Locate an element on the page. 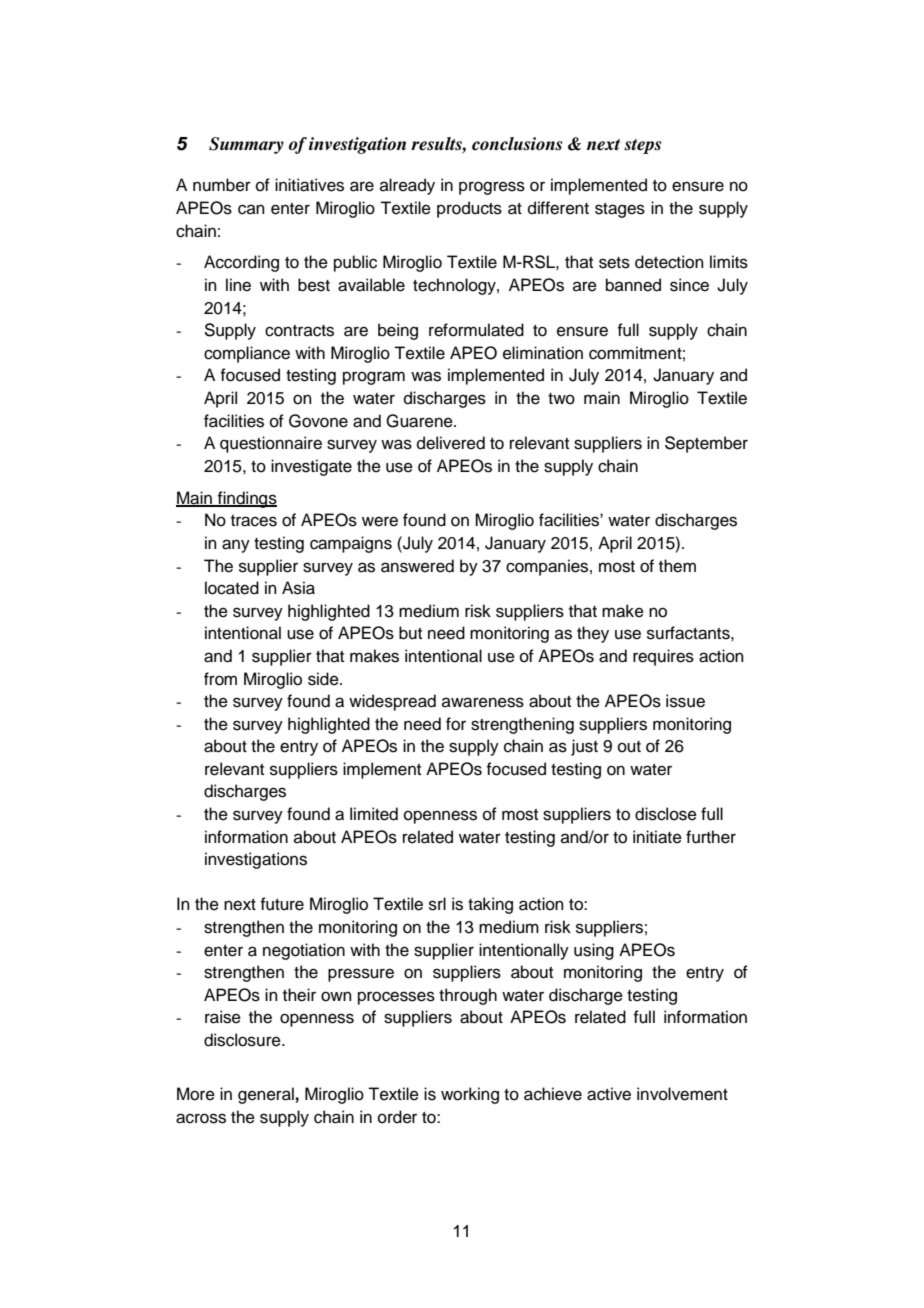 This image has height=1308, width=924. but is located at coordinates (410, 633).
